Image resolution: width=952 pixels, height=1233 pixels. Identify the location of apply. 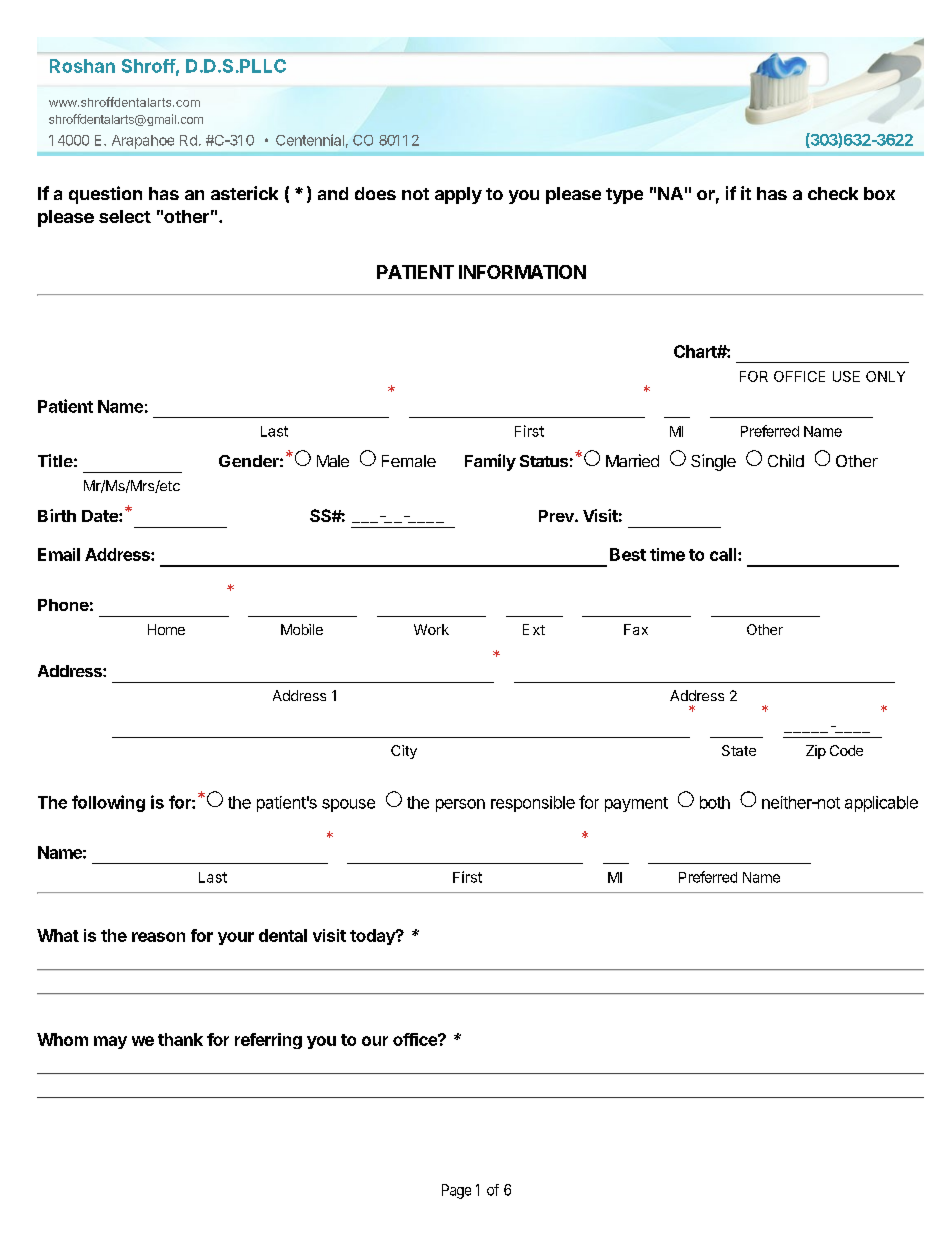
(458, 195).
